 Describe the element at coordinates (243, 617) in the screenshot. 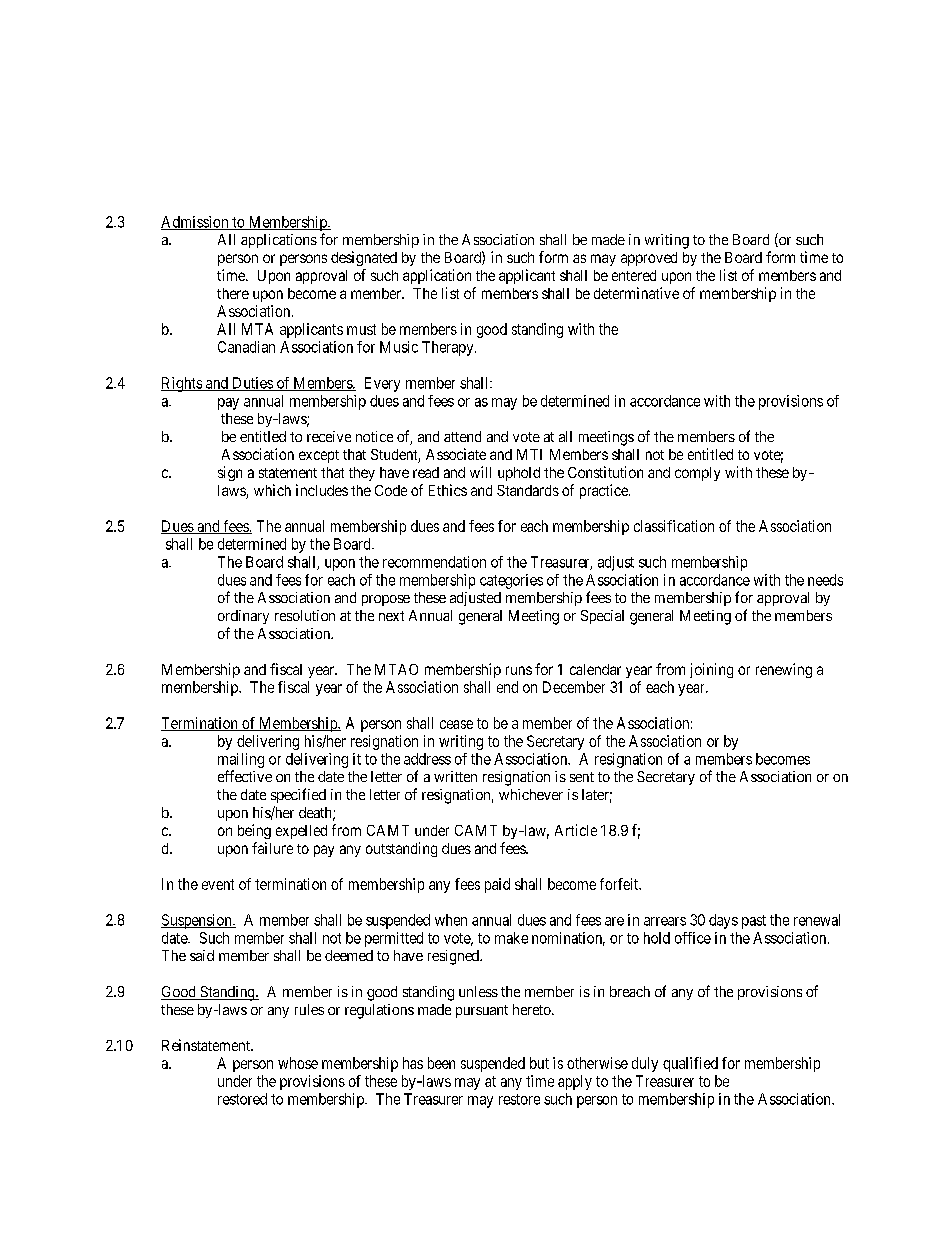

I see `ordinary` at that location.
